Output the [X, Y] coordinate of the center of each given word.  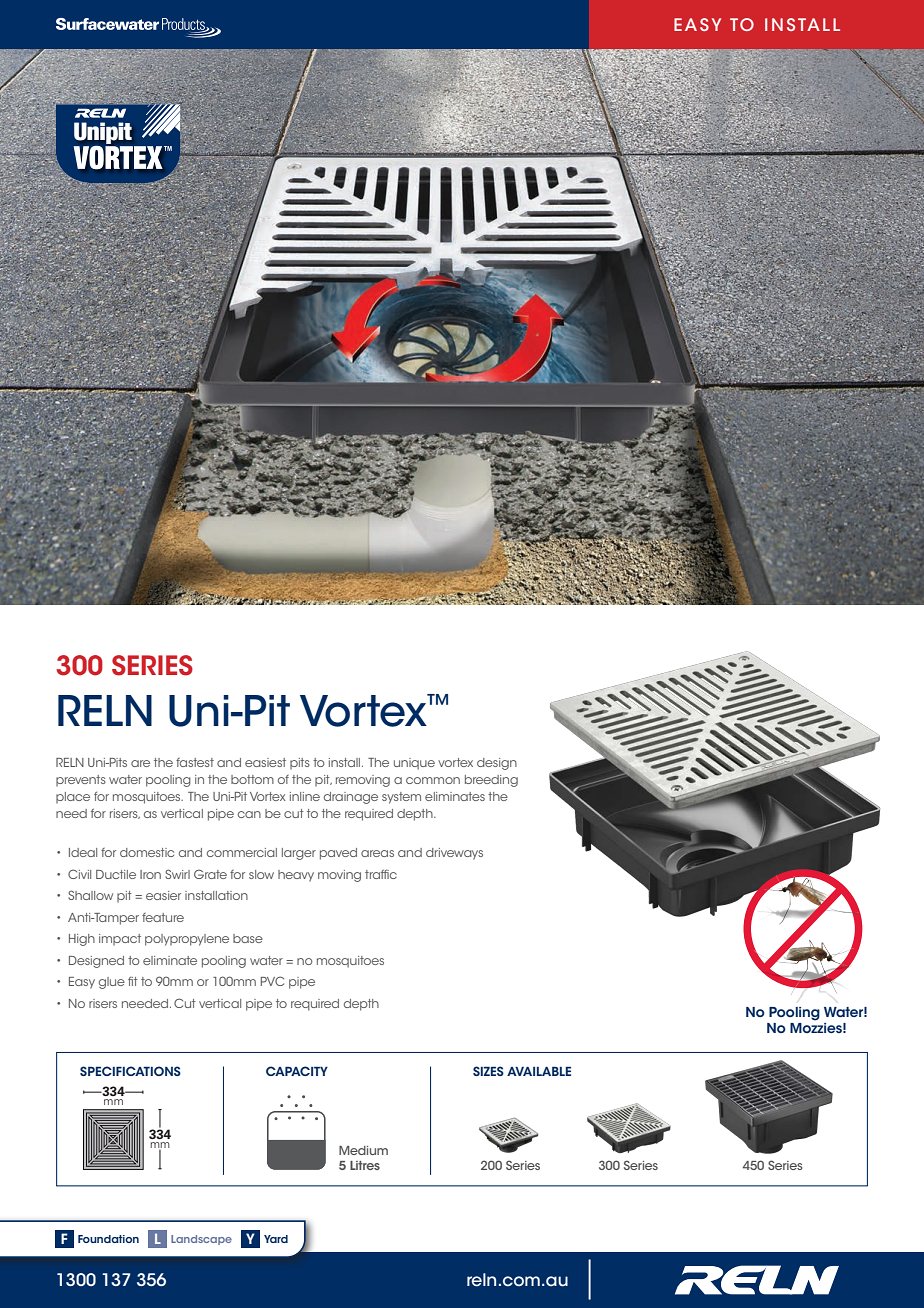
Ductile [116, 874]
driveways [454, 854]
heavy [296, 876]
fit [133, 981]
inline [305, 796]
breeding [491, 781]
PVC [272, 981]
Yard [276, 1239]
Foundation [108, 1239]
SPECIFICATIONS [130, 1071]
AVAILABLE [539, 1071]
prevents [81, 780]
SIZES [488, 1071]
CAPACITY [297, 1071]
